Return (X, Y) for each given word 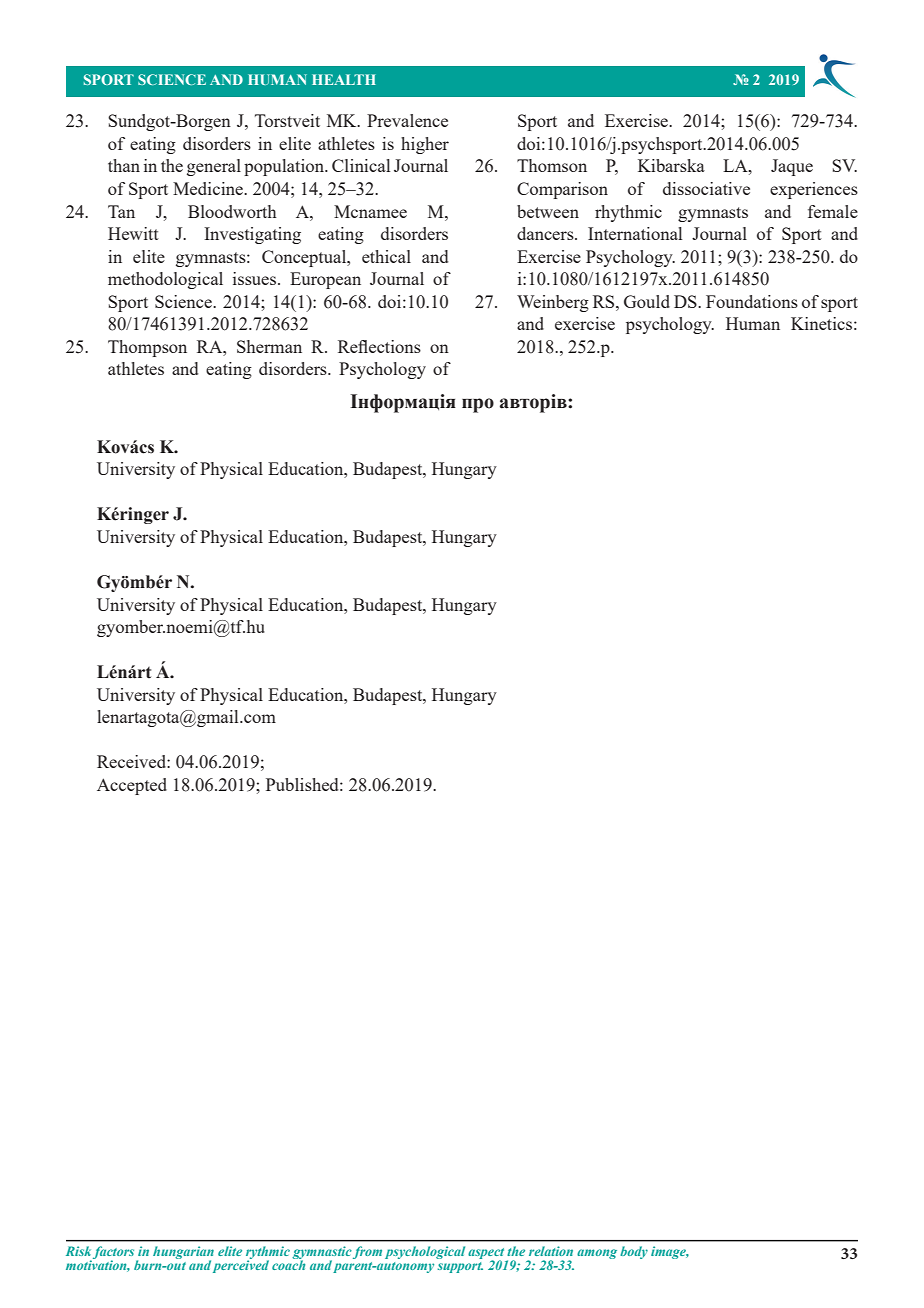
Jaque (792, 167)
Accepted (132, 786)
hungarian (183, 1253)
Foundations (752, 301)
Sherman (269, 346)
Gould (647, 301)
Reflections (379, 346)
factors (115, 1253)
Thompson (147, 348)
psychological (425, 1252)
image (670, 1252)
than (124, 165)
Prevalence (407, 120)
